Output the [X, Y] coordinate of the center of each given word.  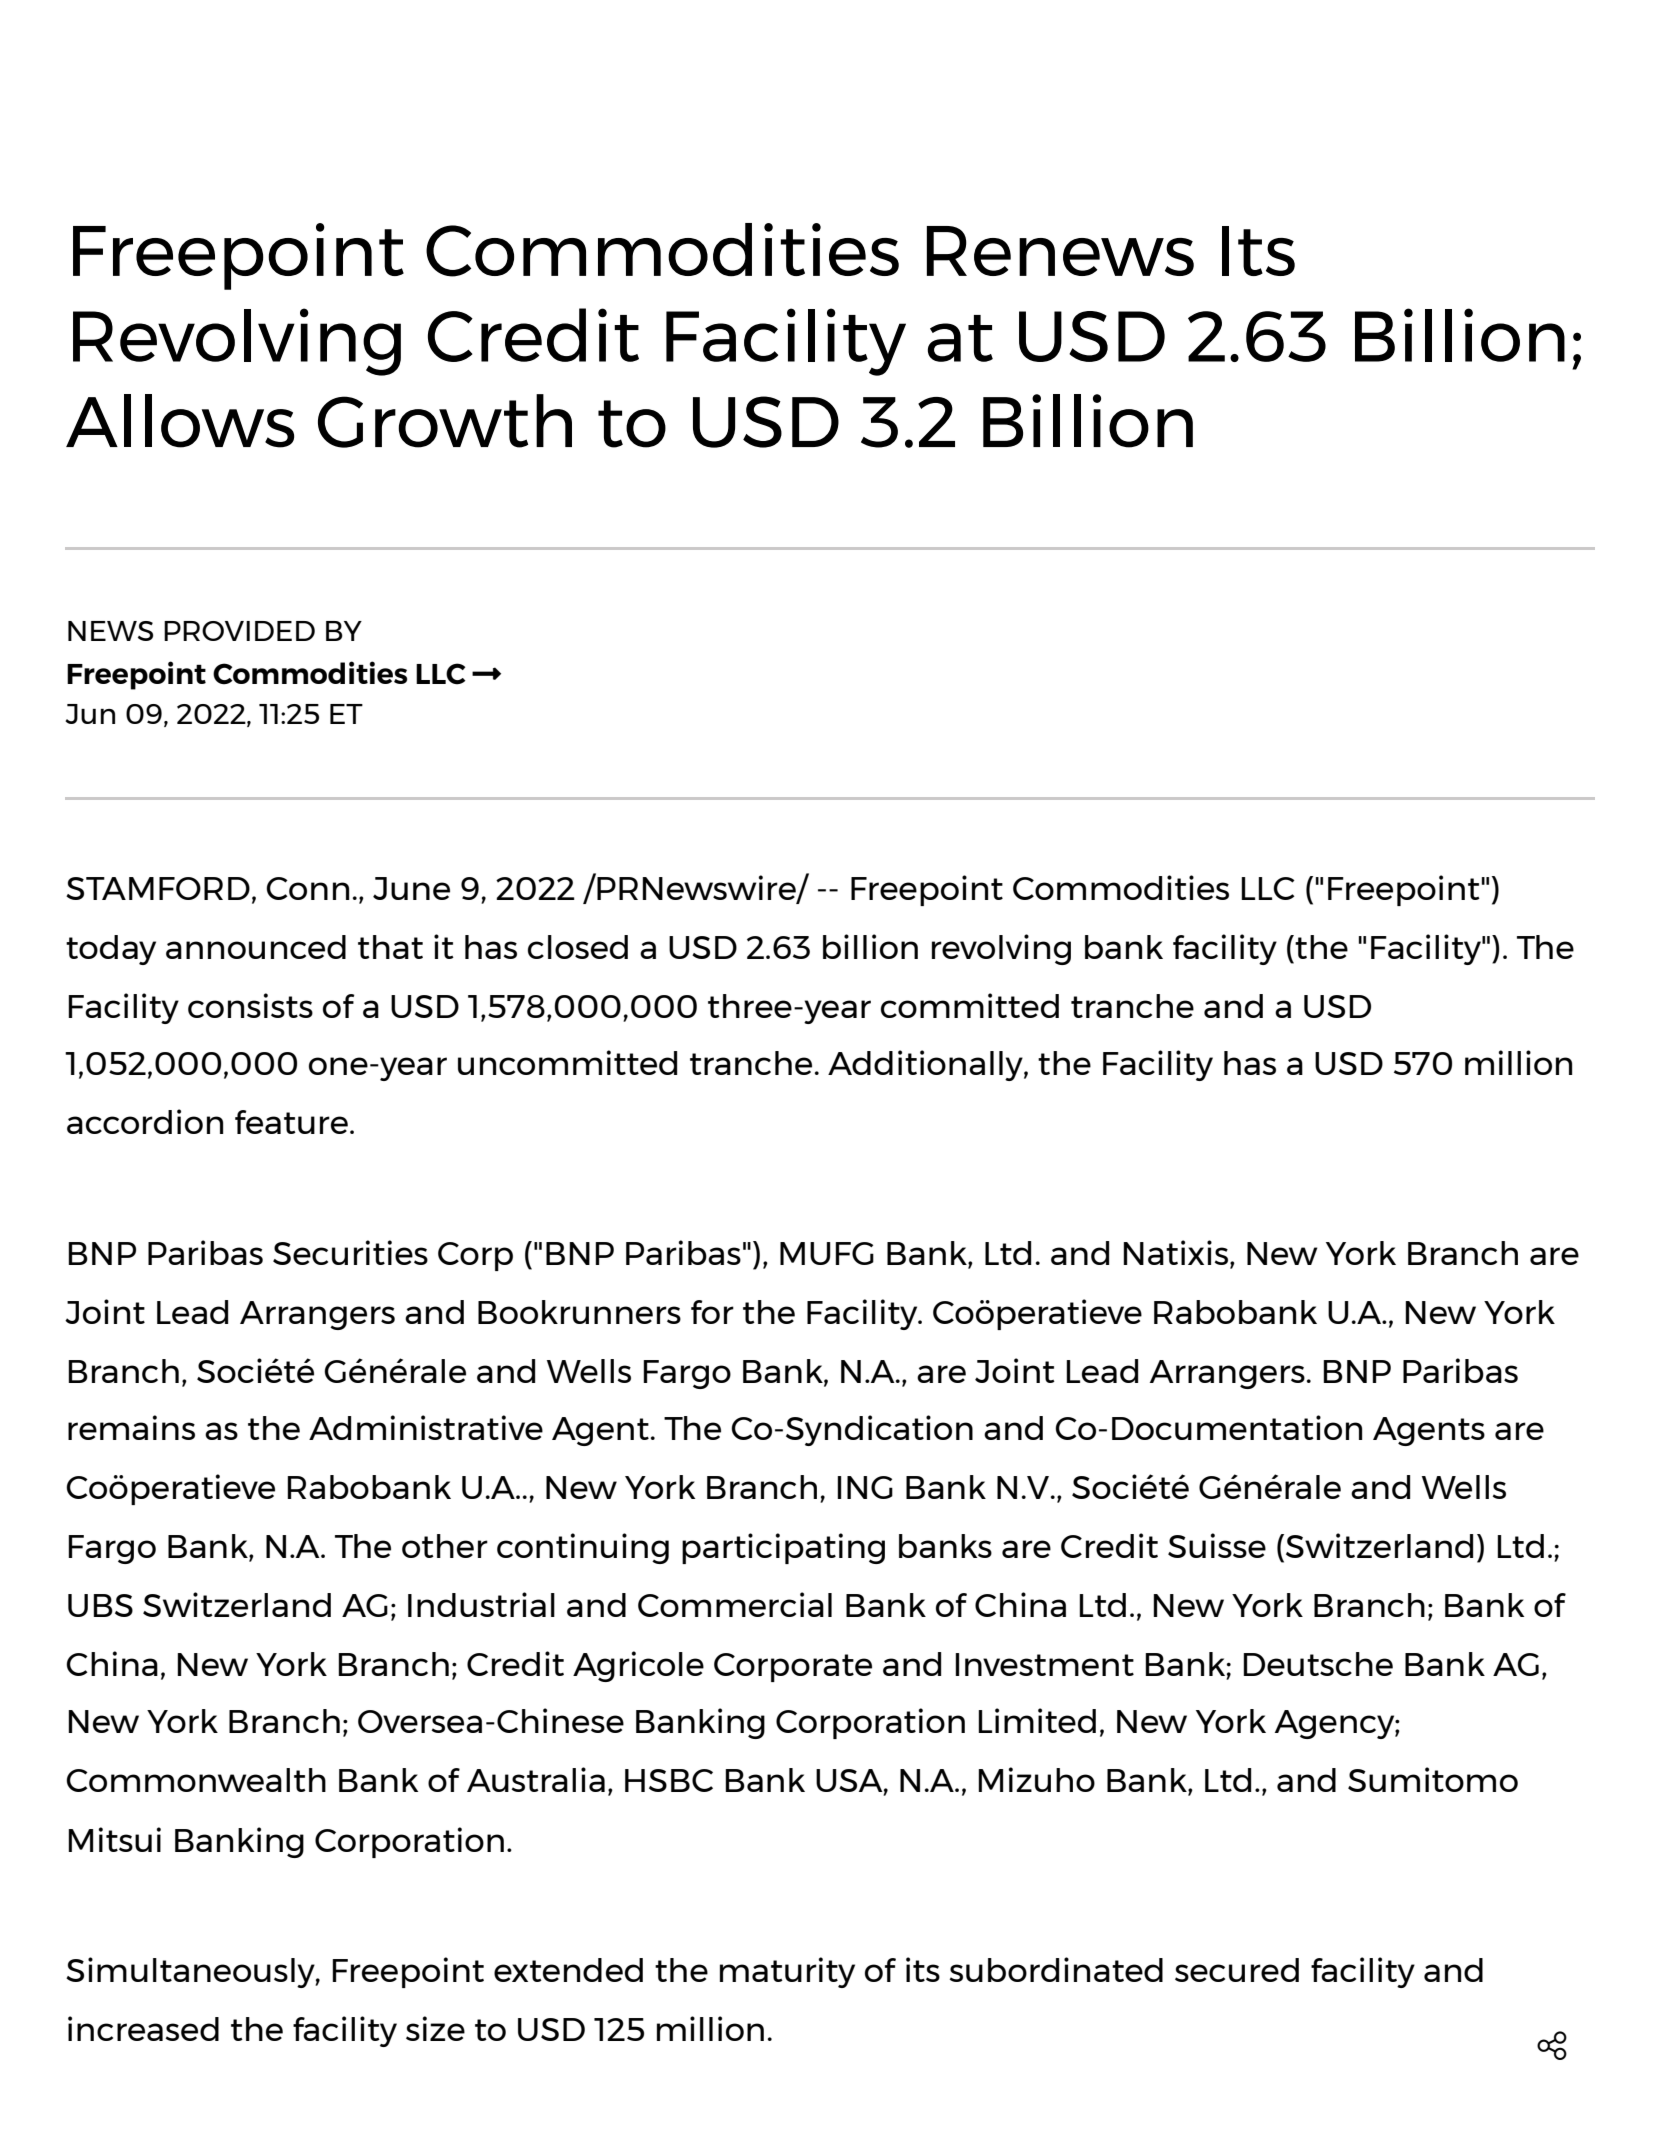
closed [578, 947]
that [390, 947]
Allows [180, 421]
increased [143, 2028]
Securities [350, 1252]
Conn [307, 888]
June [411, 888]
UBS [100, 1605]
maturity [787, 1972]
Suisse [1217, 1545]
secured [1237, 1970]
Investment [1044, 1664]
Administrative [426, 1427]
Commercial [735, 1604]
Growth [445, 421]
